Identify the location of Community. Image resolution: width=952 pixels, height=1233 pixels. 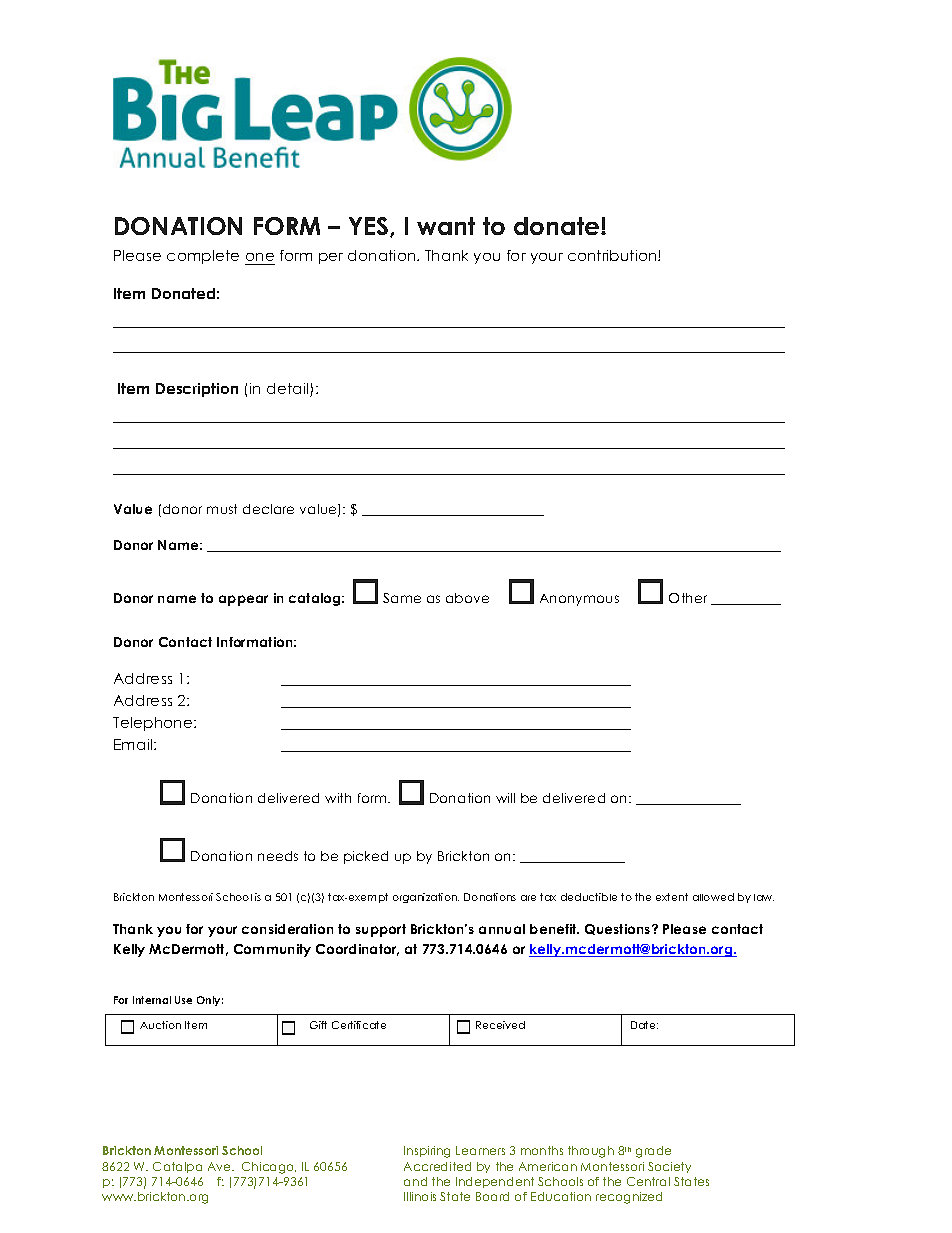
(272, 950).
